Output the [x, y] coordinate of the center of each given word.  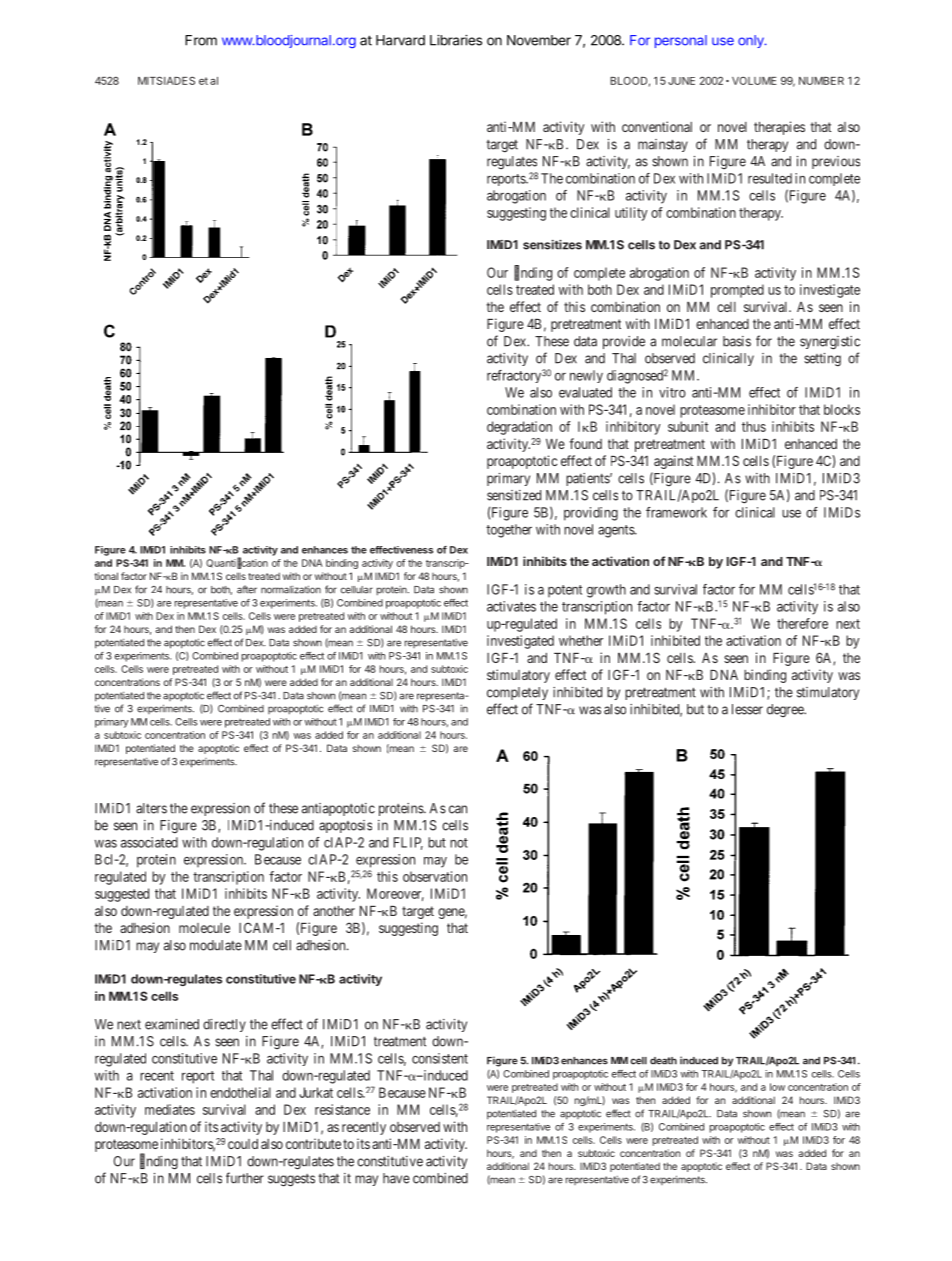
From [201, 40]
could [243, 1144]
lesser [747, 709]
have [396, 1178]
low [777, 1087]
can [458, 809]
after [247, 589]
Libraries [456, 40]
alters [151, 808]
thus [754, 426]
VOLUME [754, 81]
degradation [519, 428]
